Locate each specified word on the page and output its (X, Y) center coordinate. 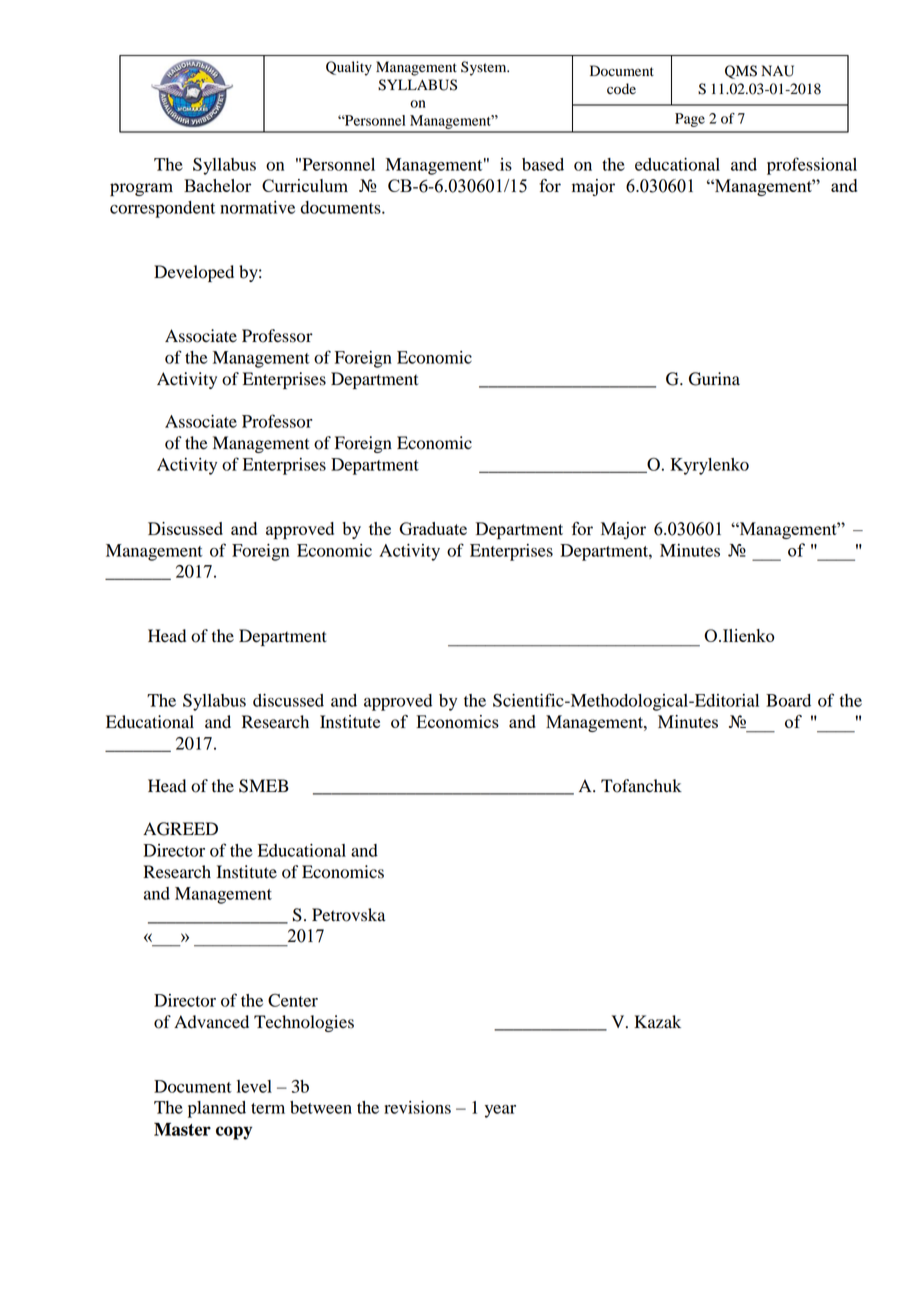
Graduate (433, 528)
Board (788, 700)
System (485, 68)
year (500, 1111)
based (543, 164)
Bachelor (217, 185)
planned (217, 1109)
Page (690, 120)
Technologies (304, 1023)
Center (293, 1000)
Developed (194, 273)
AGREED (180, 829)
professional (812, 166)
